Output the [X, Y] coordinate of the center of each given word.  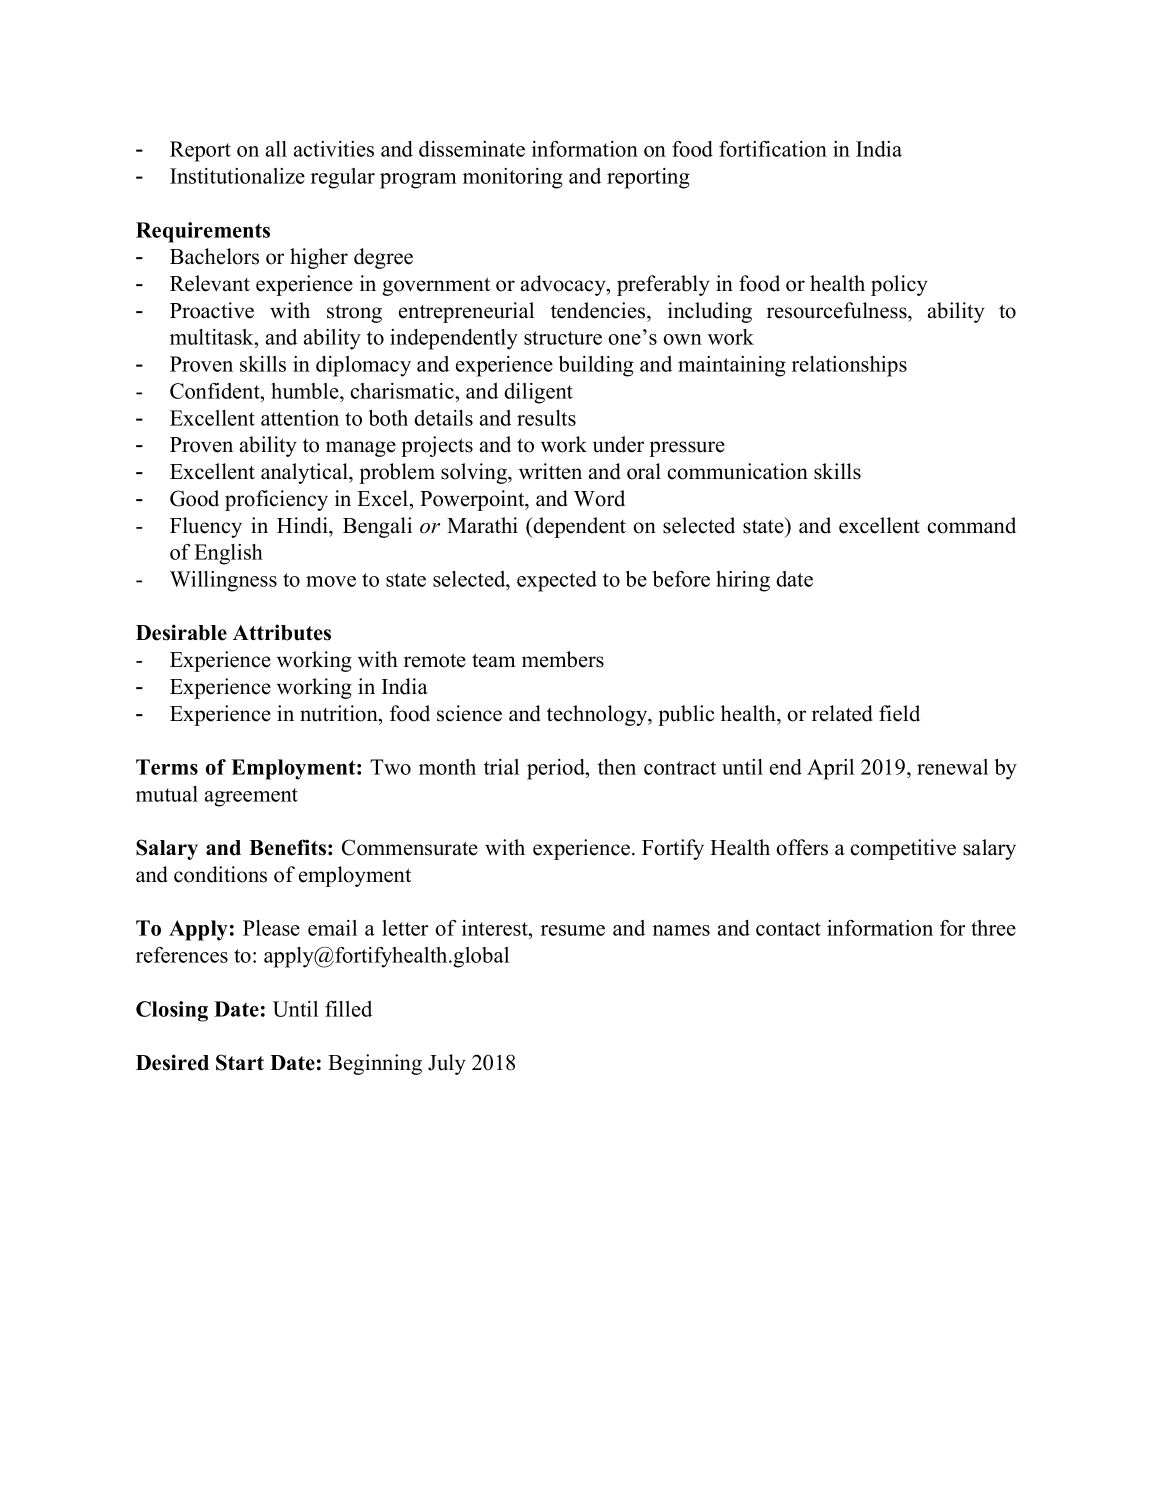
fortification [773, 149]
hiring [743, 581]
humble [306, 391]
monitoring [513, 178]
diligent [538, 393]
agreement [251, 797]
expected [557, 581]
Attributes [282, 632]
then [617, 767]
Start [240, 1062]
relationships [849, 366]
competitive [903, 849]
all [276, 149]
